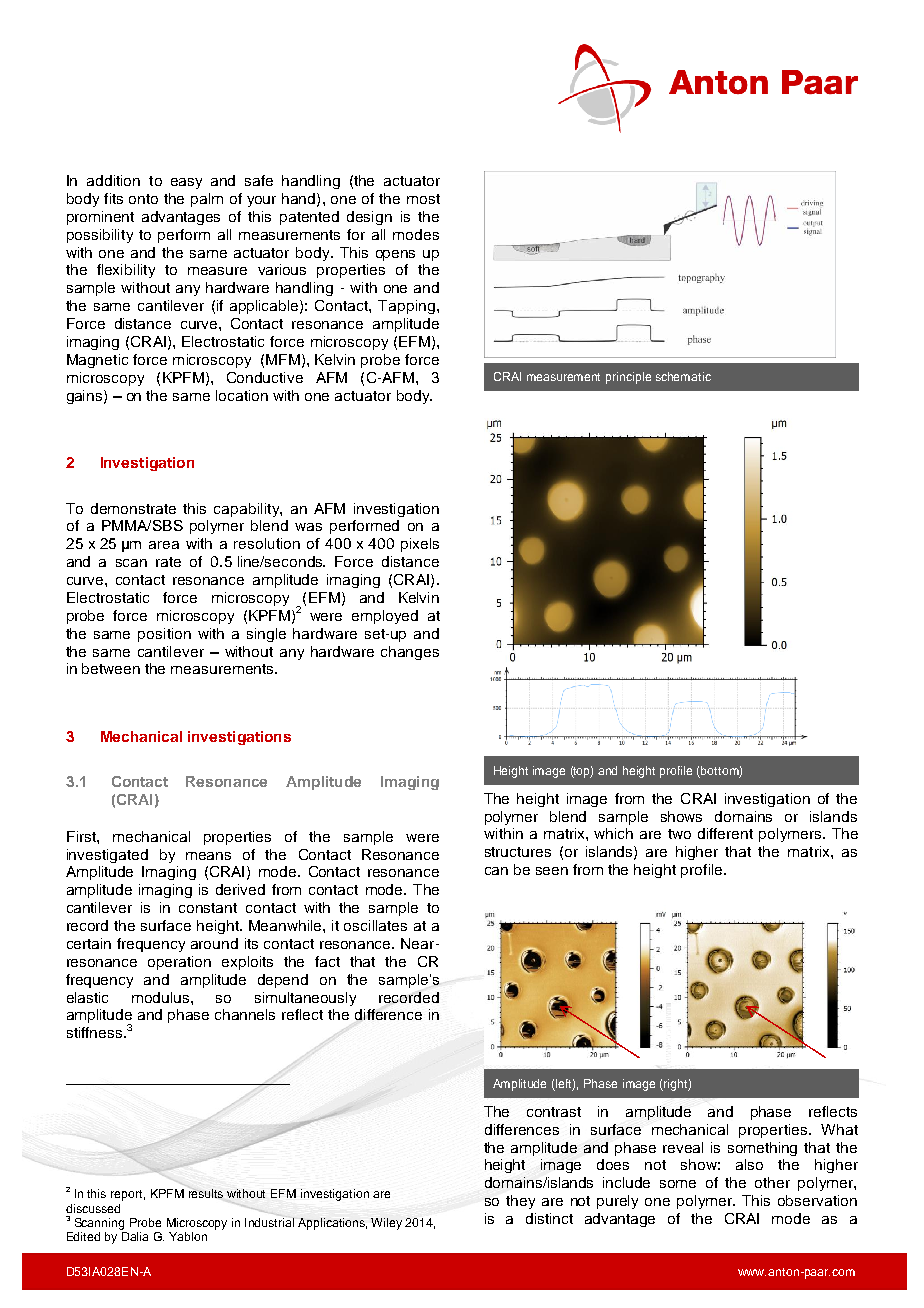  Describe the element at coordinates (208, 856) in the document. I see `means` at that location.
